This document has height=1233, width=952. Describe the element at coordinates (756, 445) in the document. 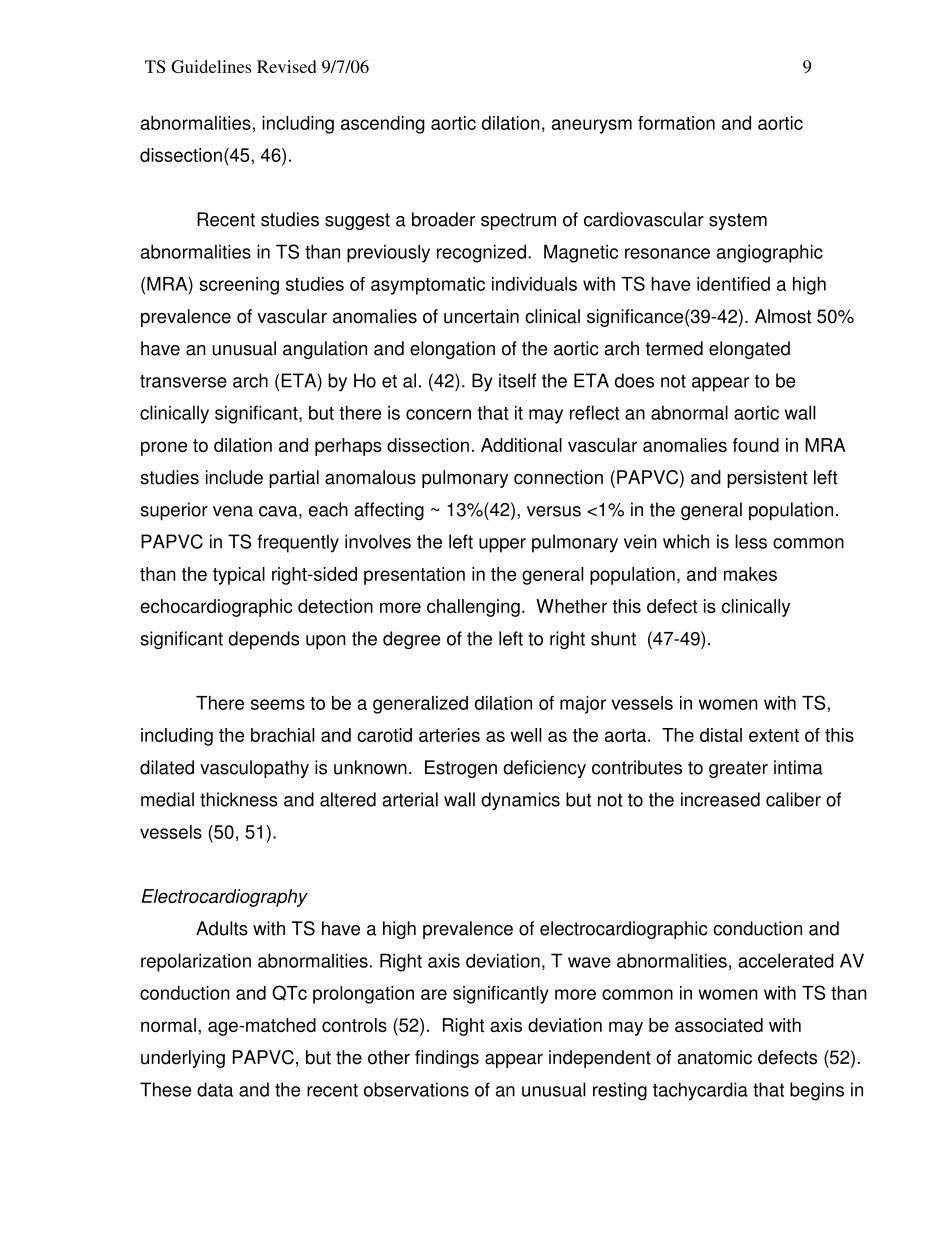

I see `found` at that location.
